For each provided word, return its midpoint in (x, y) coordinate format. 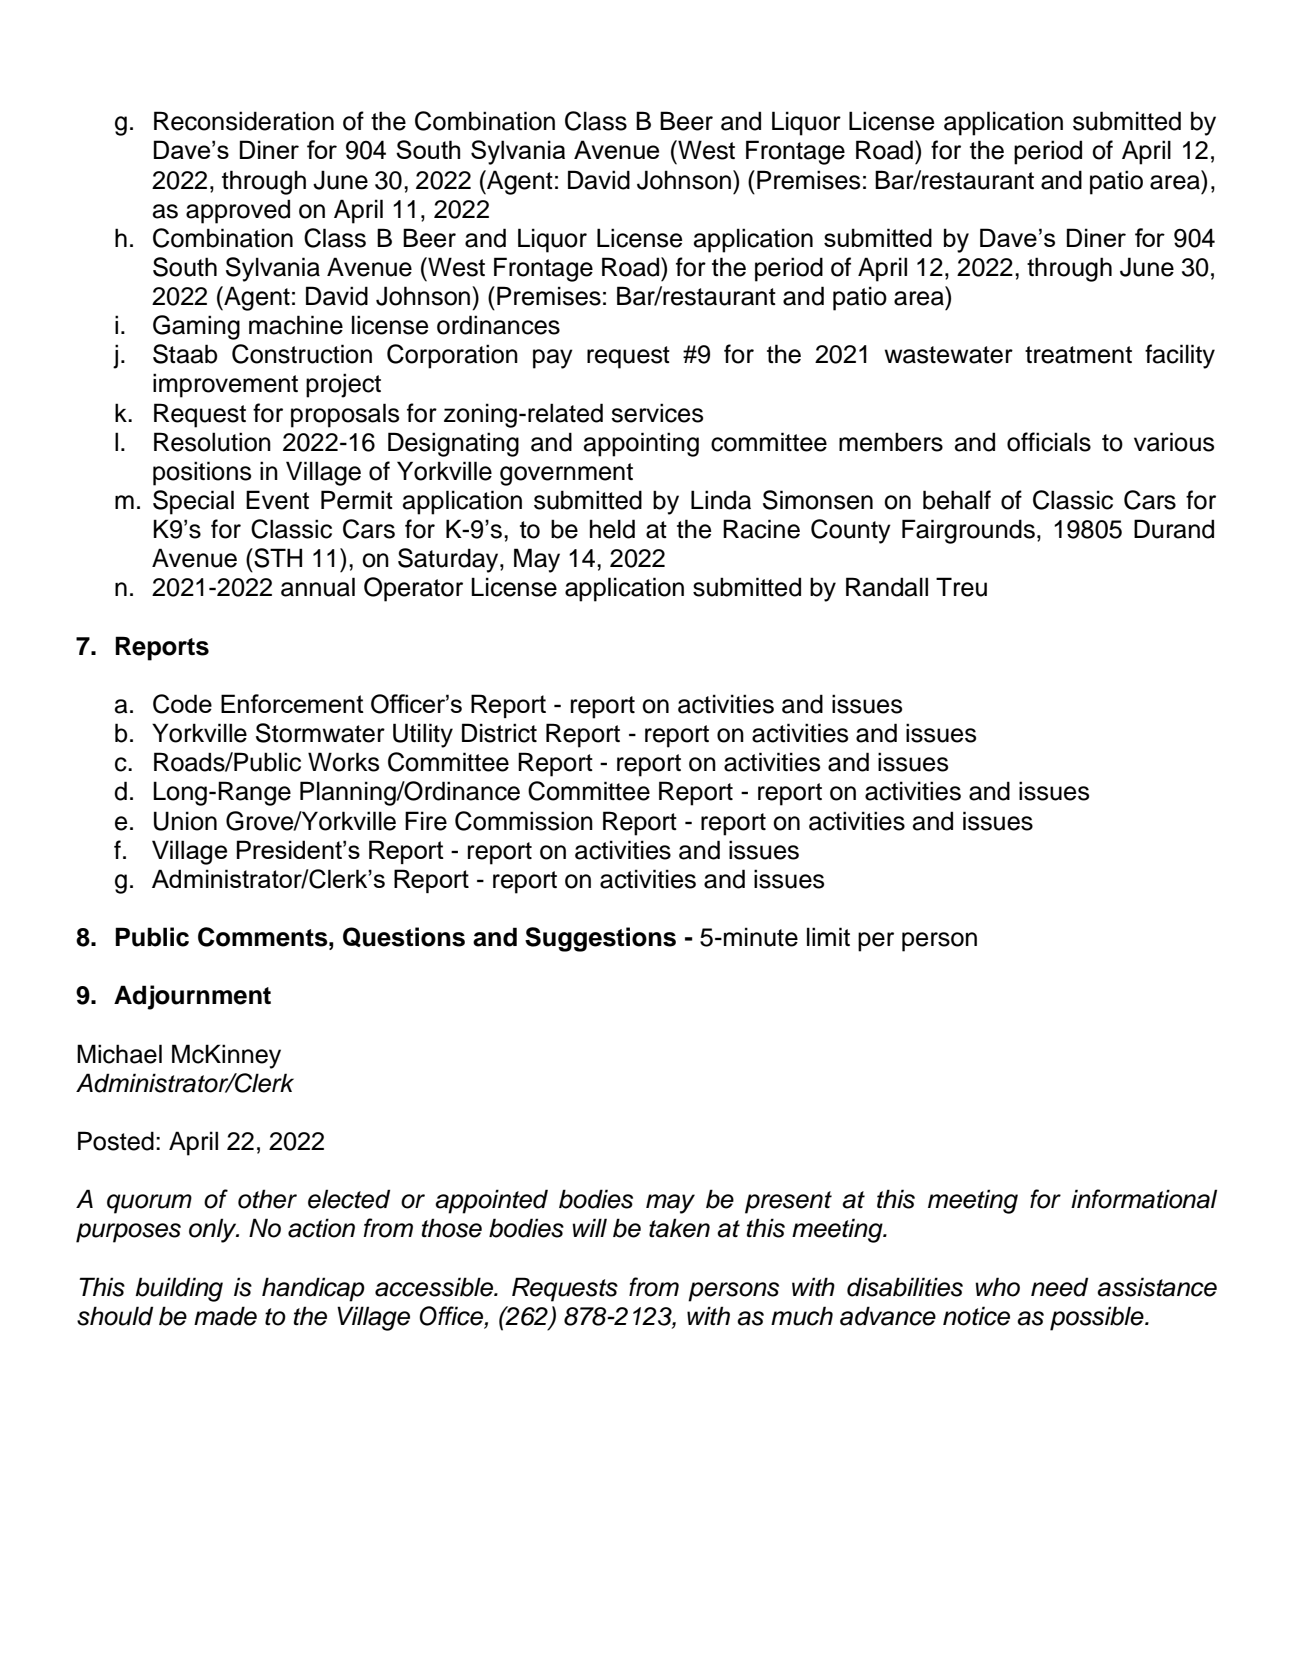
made (225, 1316)
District (499, 733)
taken (679, 1228)
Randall (887, 587)
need (1059, 1287)
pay (553, 359)
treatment (1078, 355)
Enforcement (292, 703)
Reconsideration (244, 121)
